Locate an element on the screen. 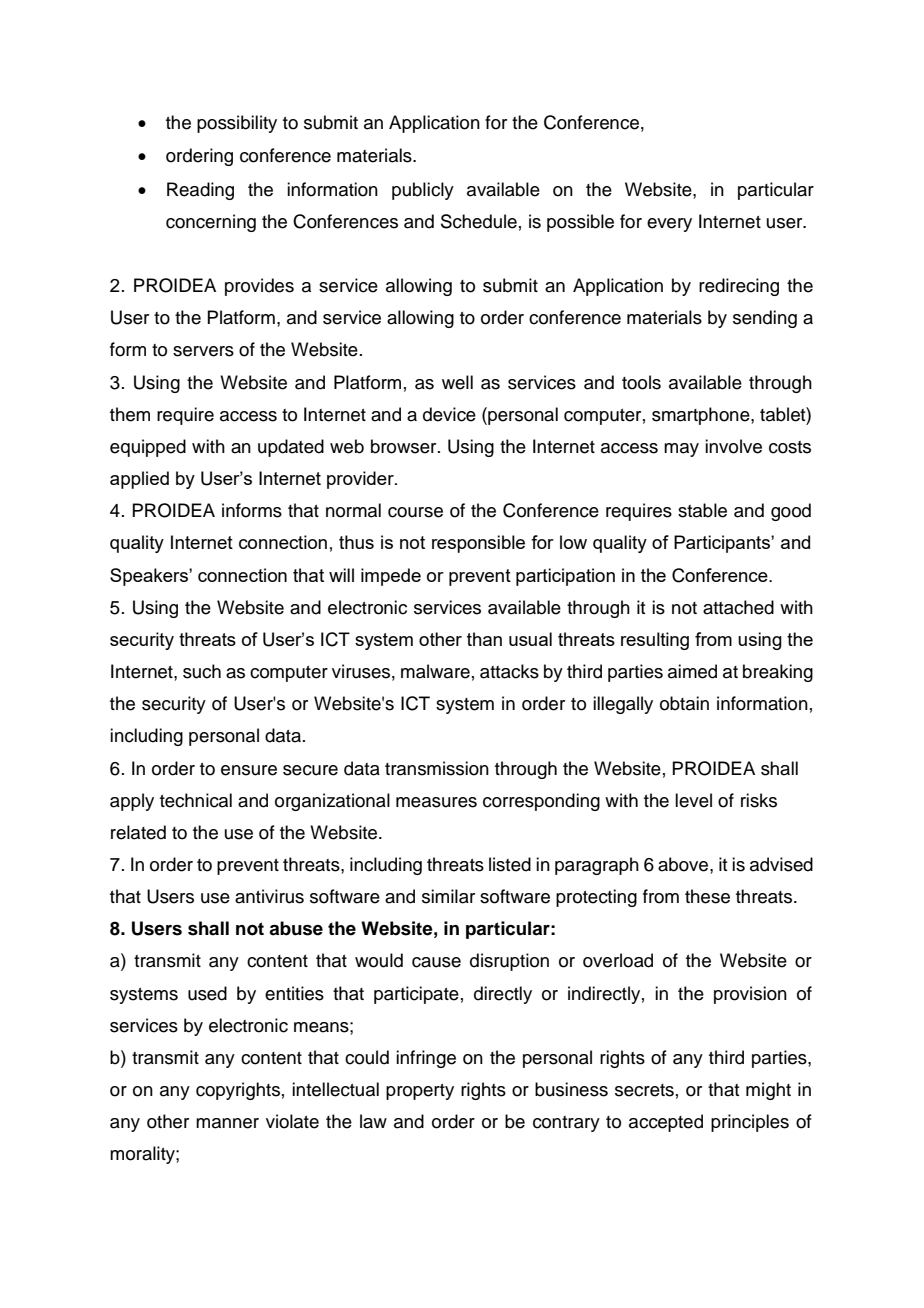 Image resolution: width=924 pixels, height=1308 pixels. browser is located at coordinates (405, 446).
